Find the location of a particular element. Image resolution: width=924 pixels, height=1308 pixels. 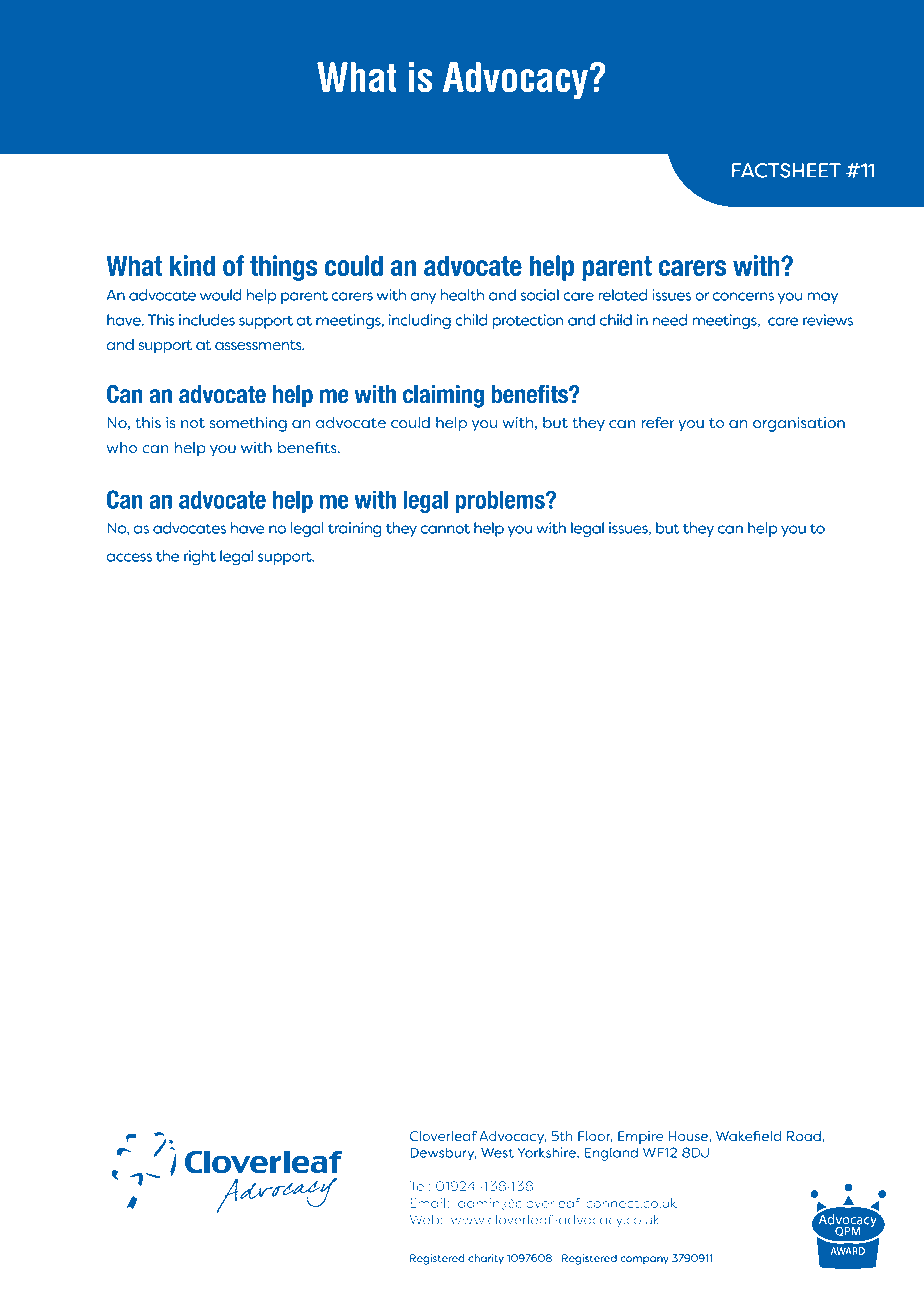

something is located at coordinates (248, 424).
